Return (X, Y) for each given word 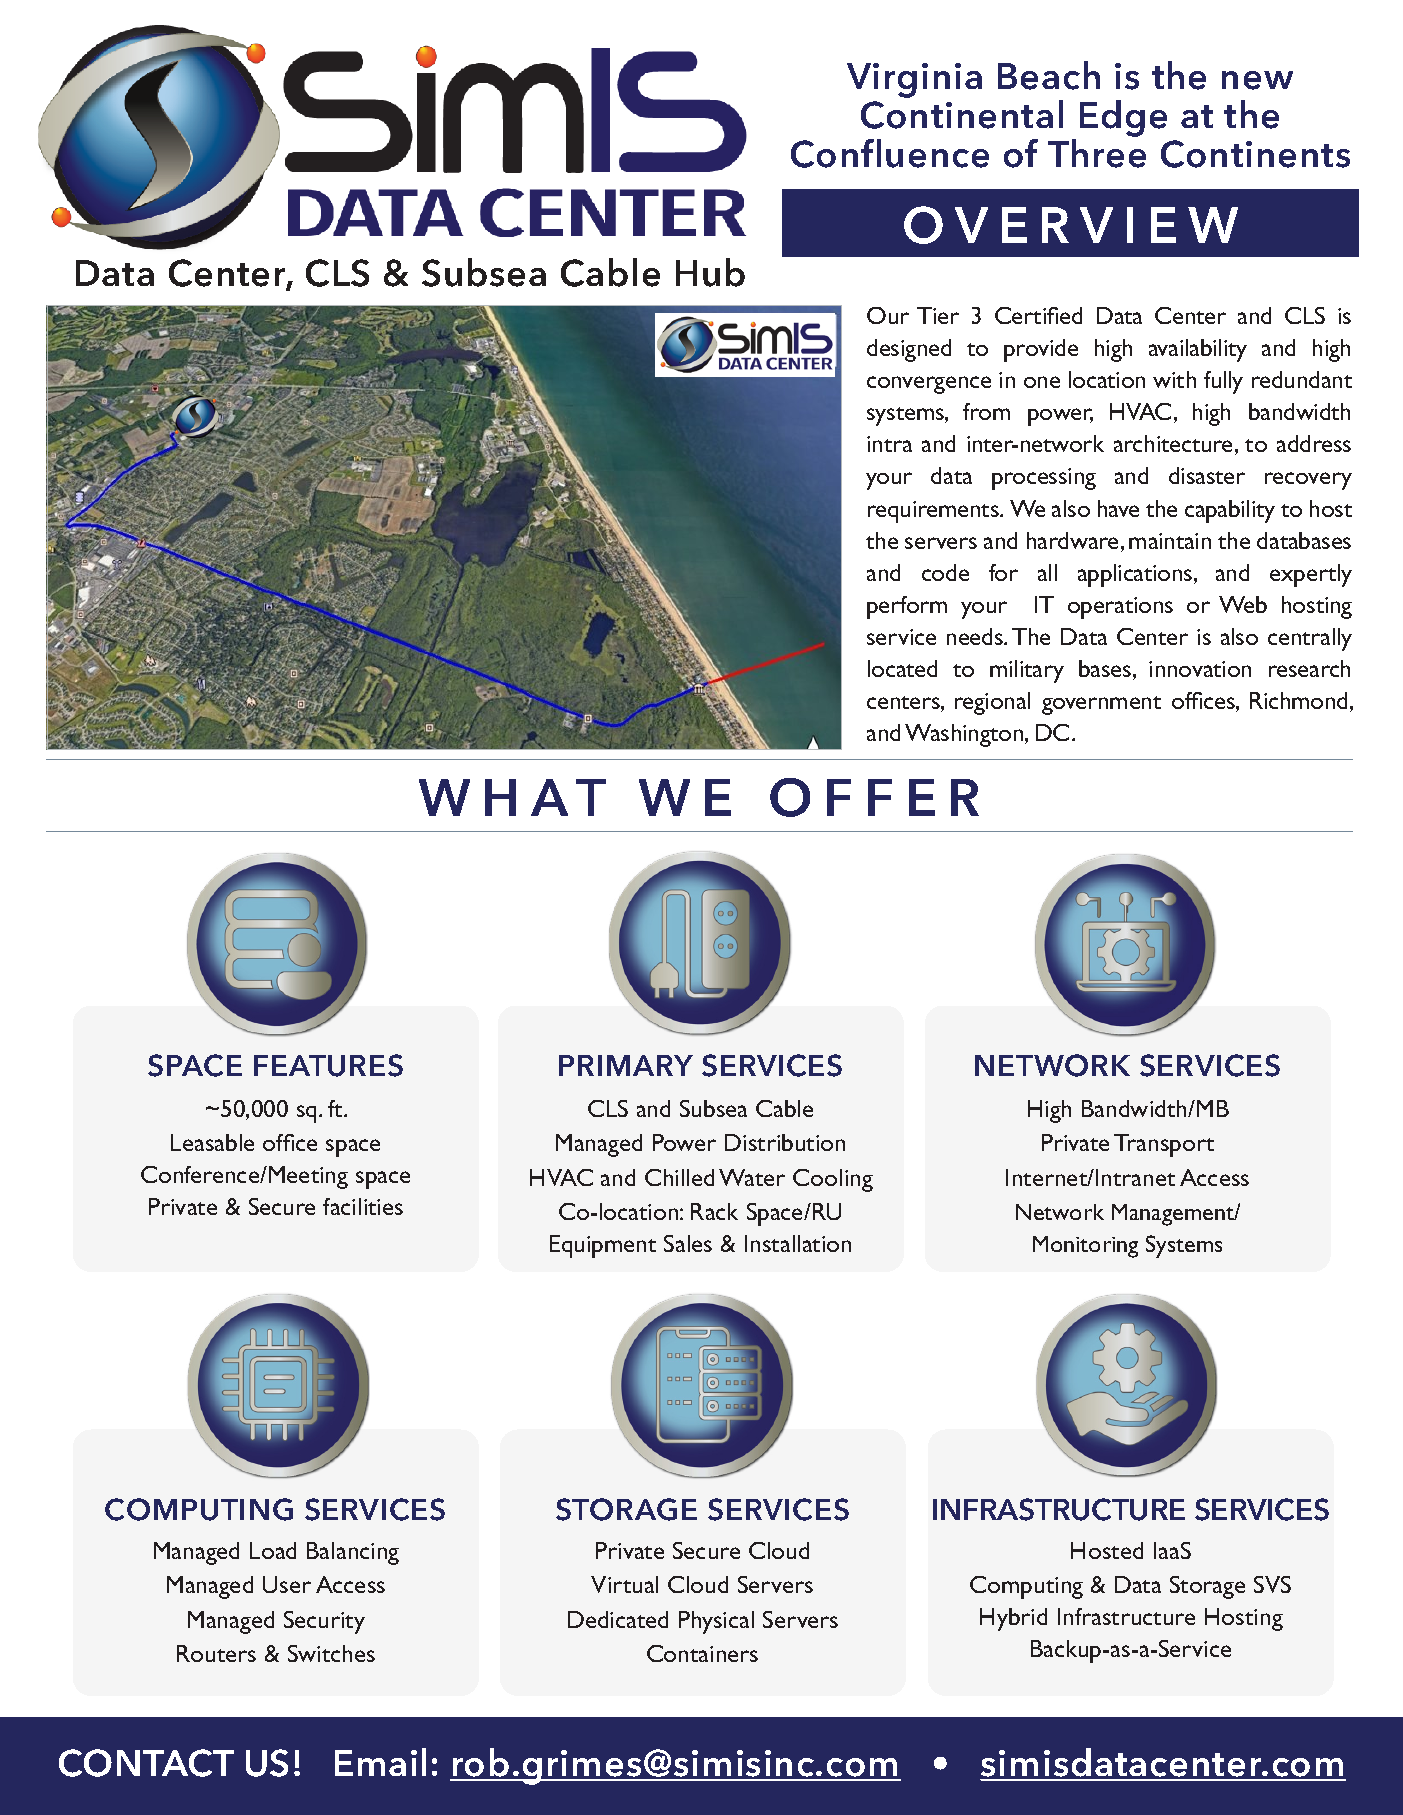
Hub (710, 272)
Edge (1123, 118)
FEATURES (328, 1065)
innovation (1200, 669)
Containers (702, 1653)
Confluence (890, 153)
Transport (1164, 1145)
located (902, 668)
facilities (363, 1206)
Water (752, 1177)
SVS (1272, 1584)
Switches (331, 1653)
